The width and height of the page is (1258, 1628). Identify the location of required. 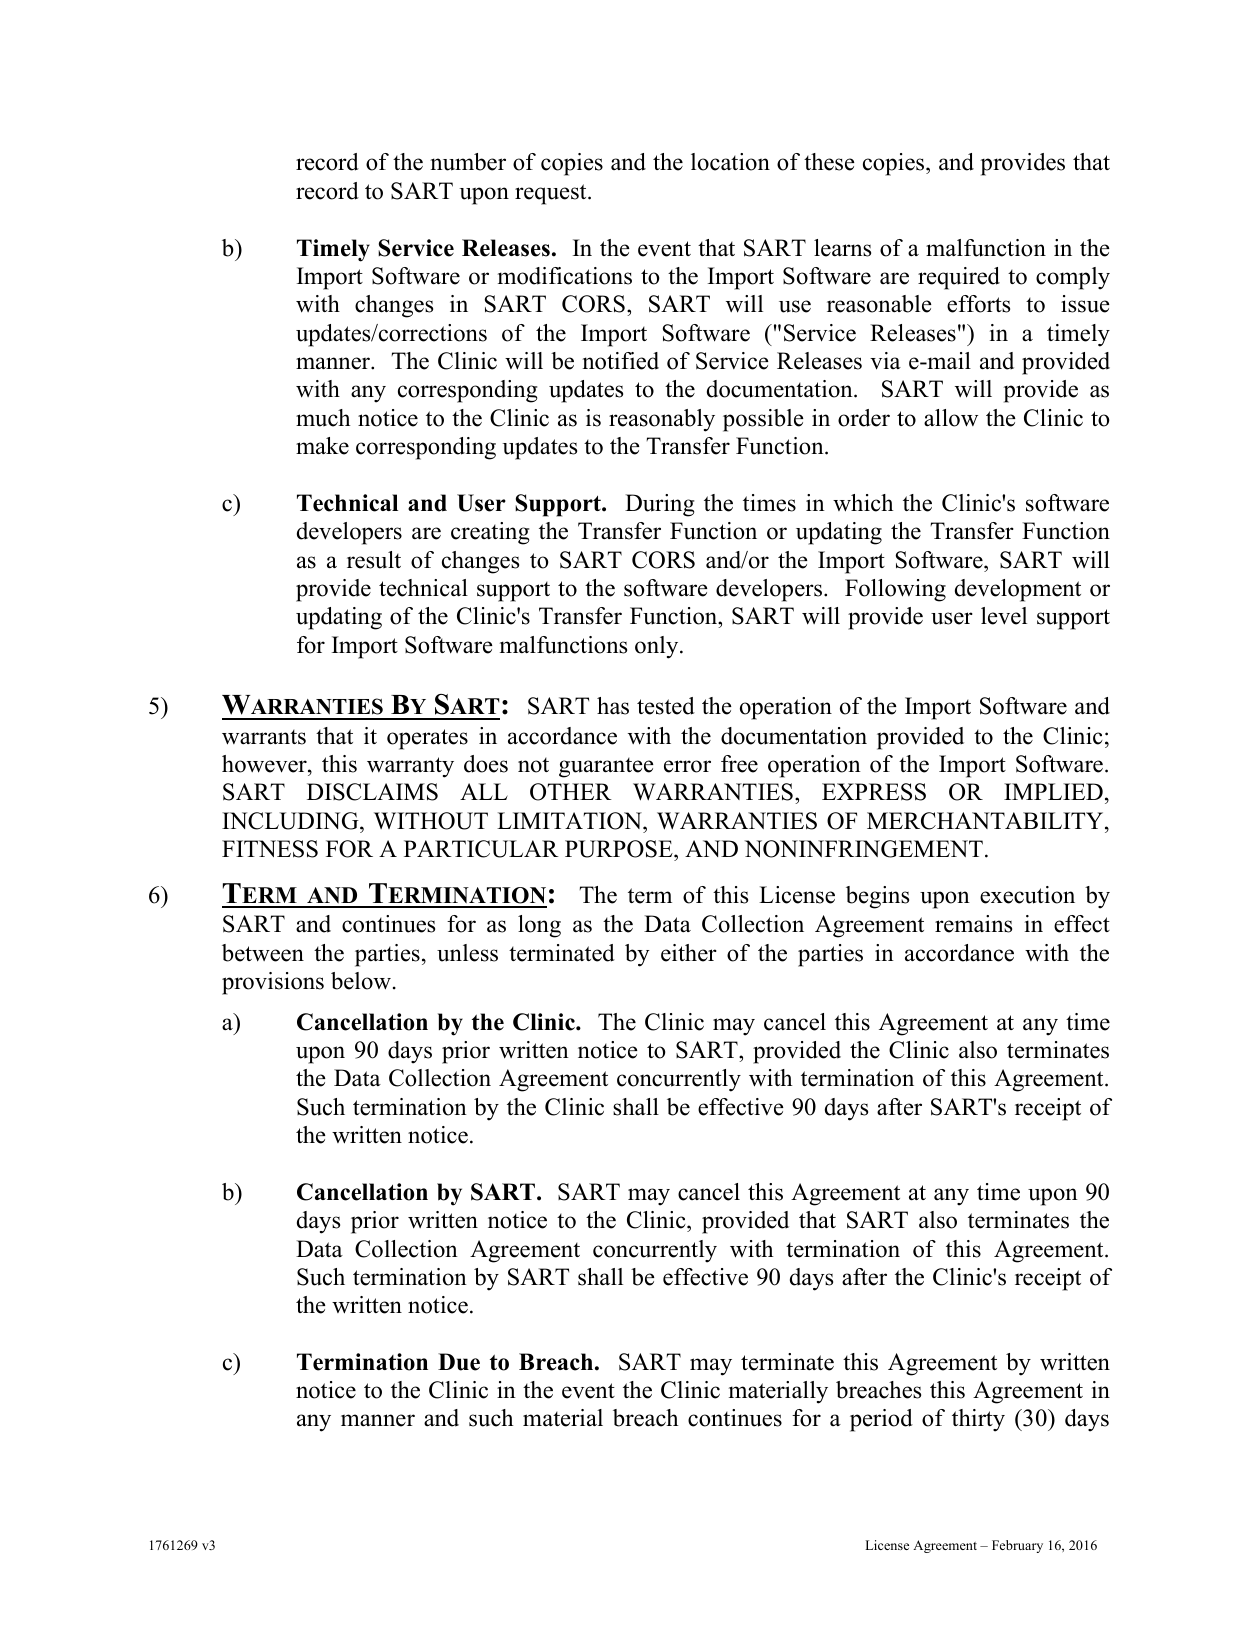
(959, 278).
